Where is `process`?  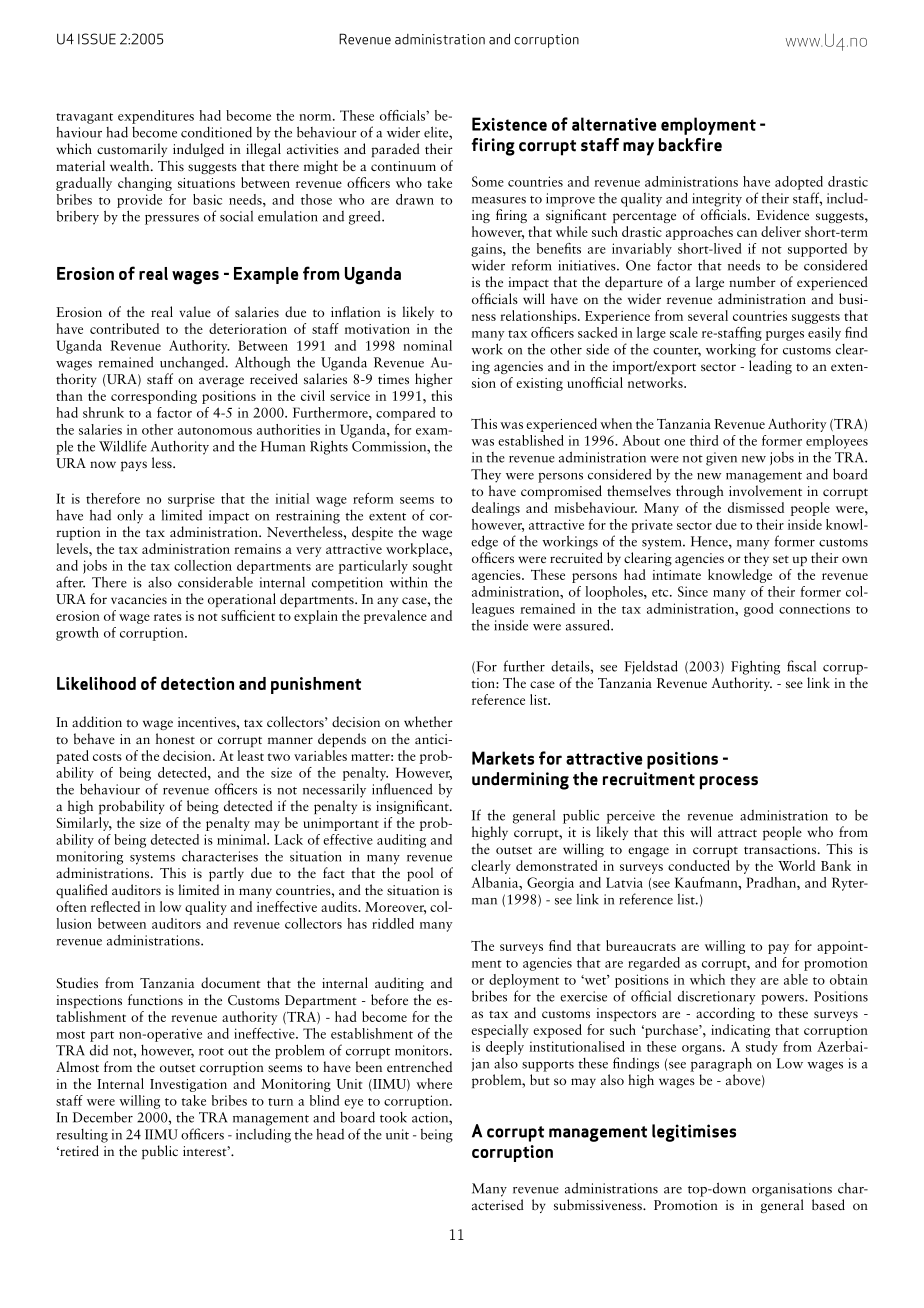 process is located at coordinates (729, 783).
